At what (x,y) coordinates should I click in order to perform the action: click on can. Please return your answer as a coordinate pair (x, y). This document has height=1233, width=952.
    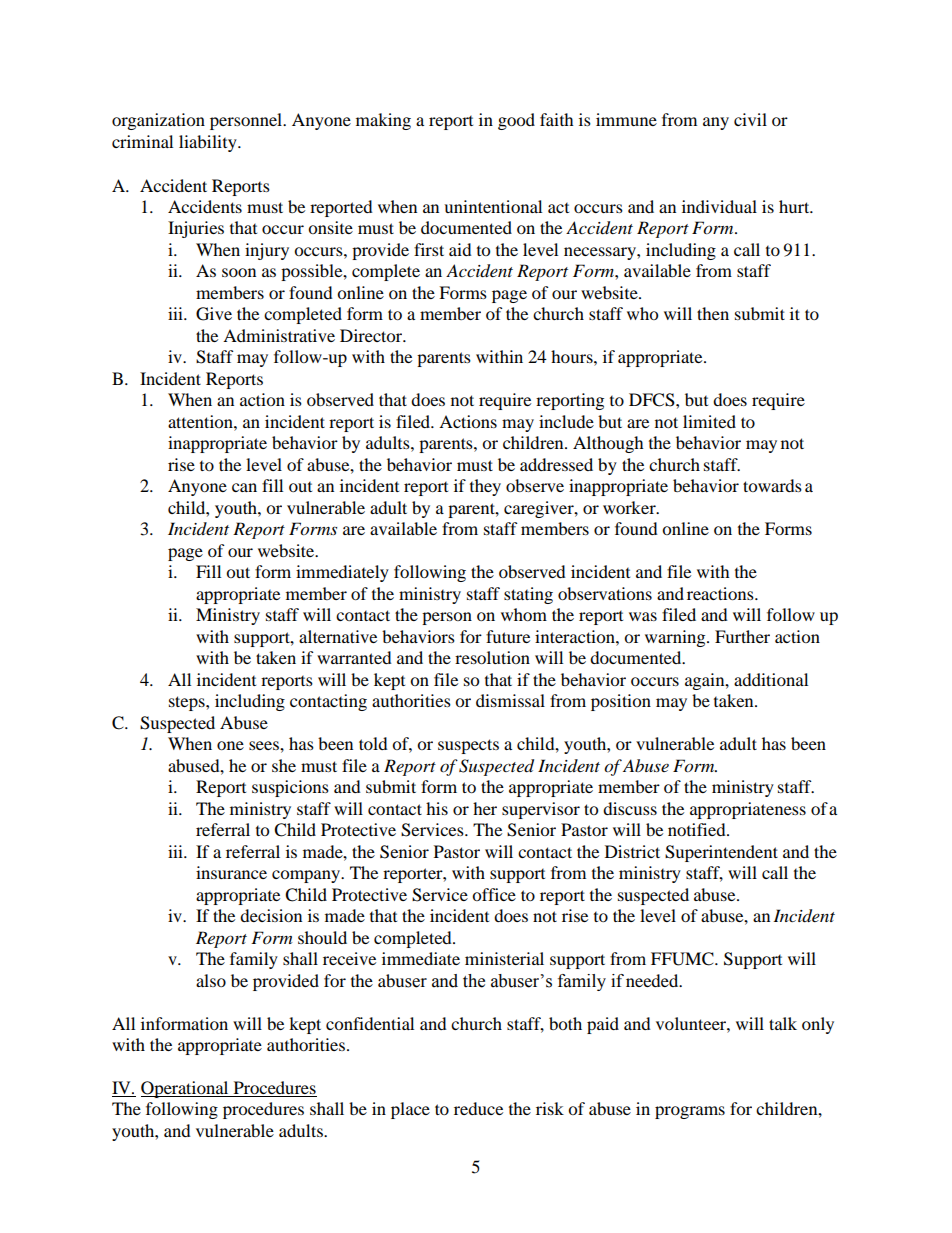
    Looking at the image, I should click on (244, 487).
